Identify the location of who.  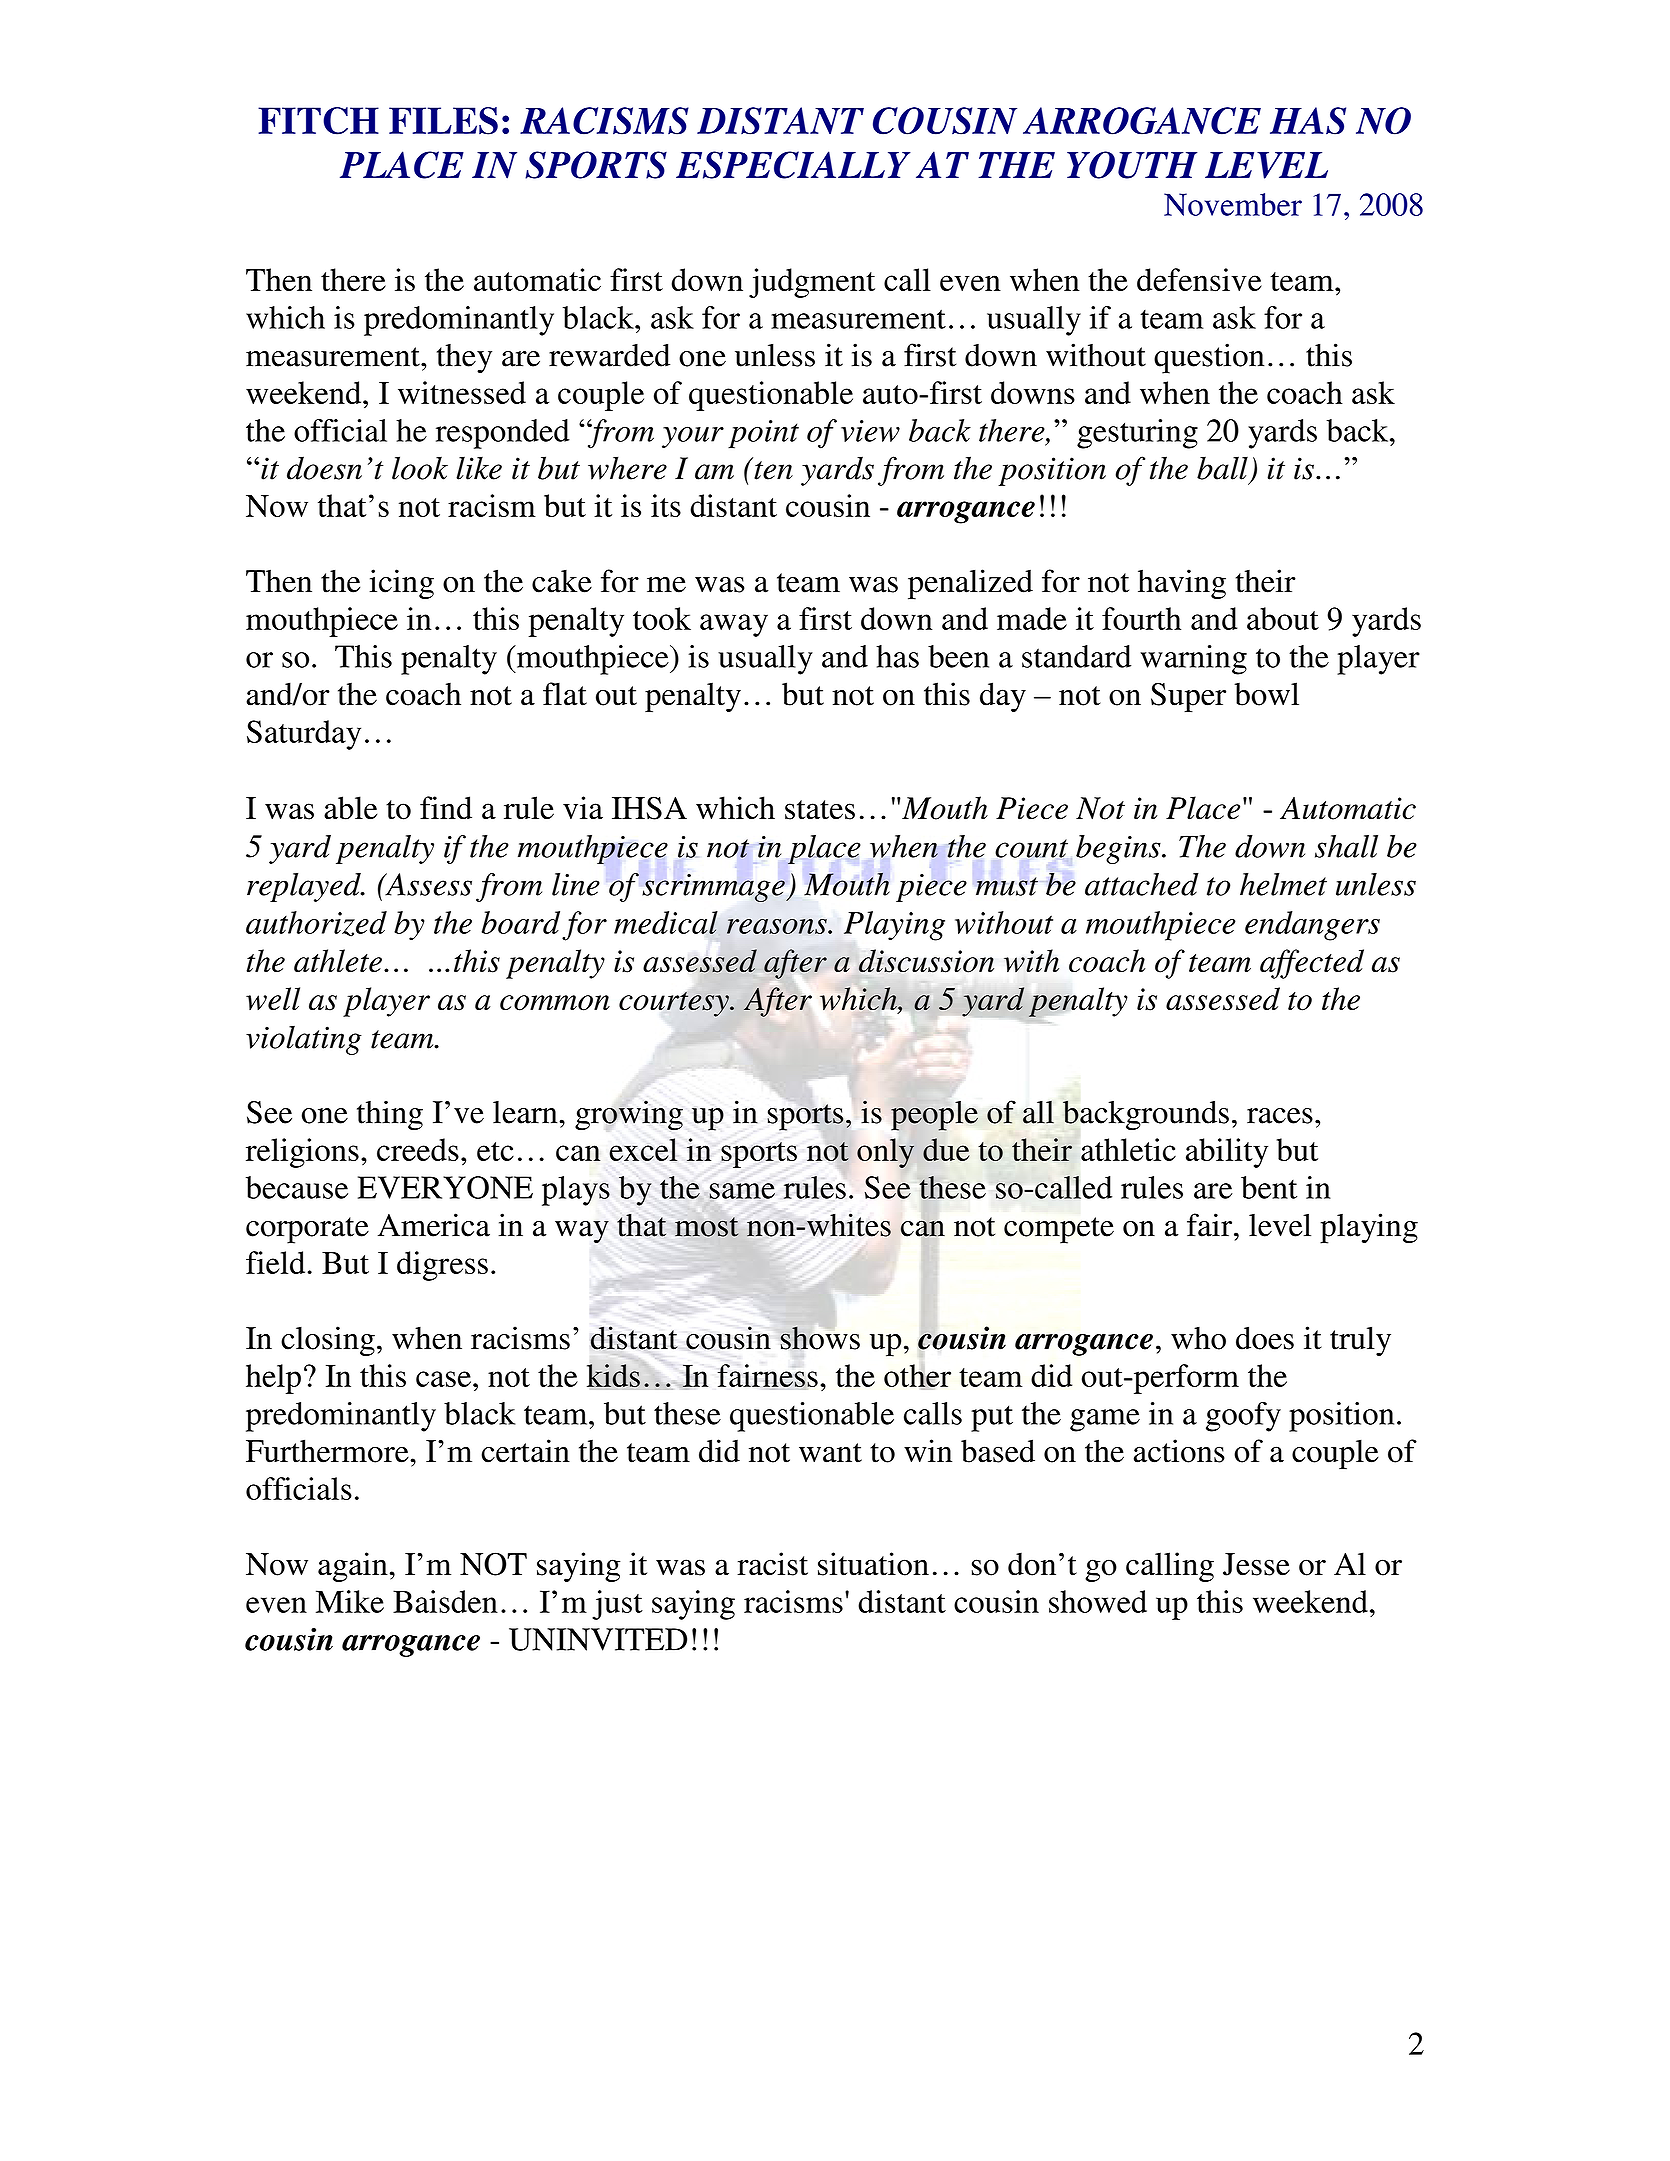
(1198, 1338).
